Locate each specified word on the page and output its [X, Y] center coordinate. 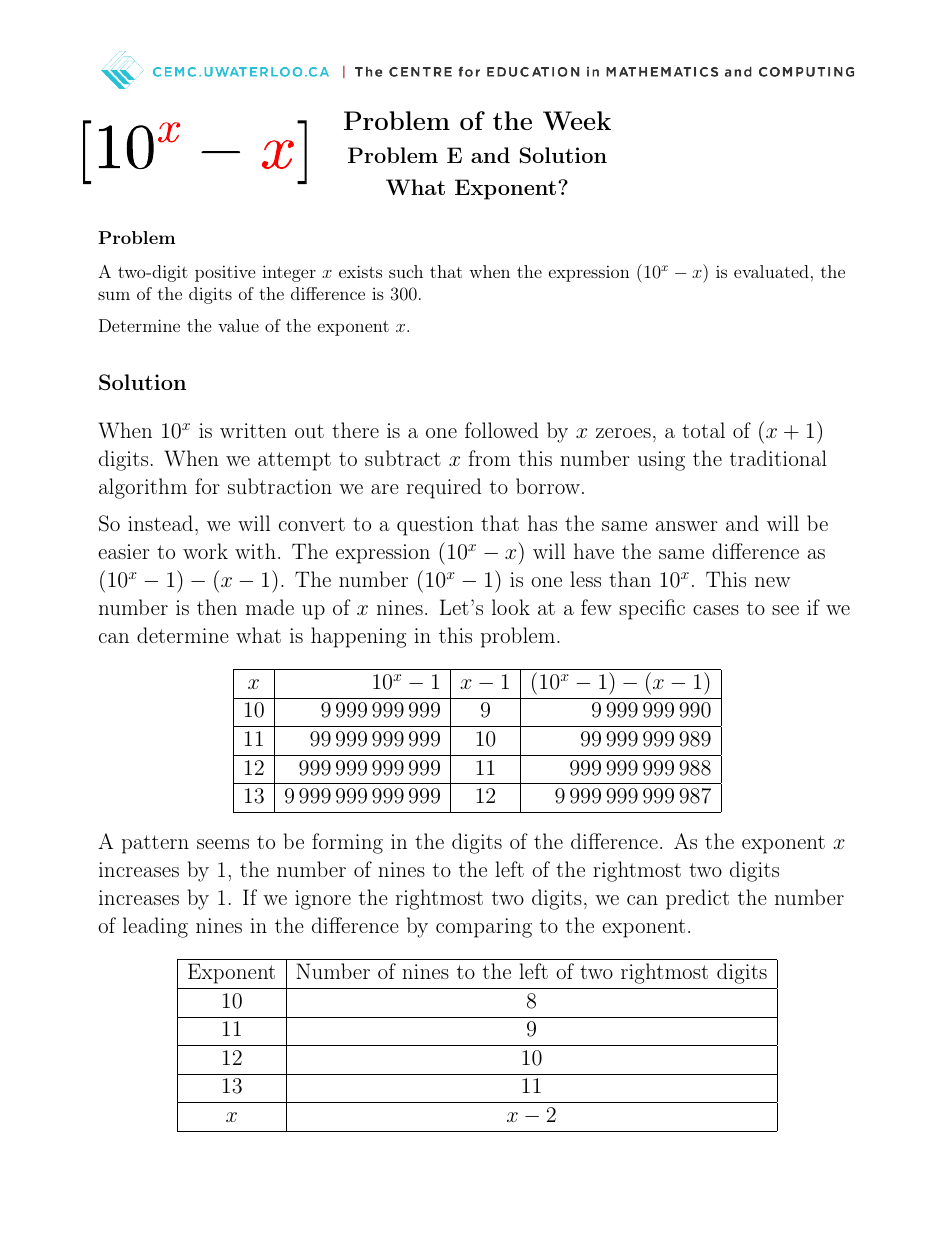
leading [155, 927]
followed [501, 430]
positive [225, 273]
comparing [484, 928]
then [217, 607]
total [703, 430]
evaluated [771, 271]
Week [577, 120]
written [253, 430]
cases [716, 610]
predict [697, 899]
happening [358, 637]
